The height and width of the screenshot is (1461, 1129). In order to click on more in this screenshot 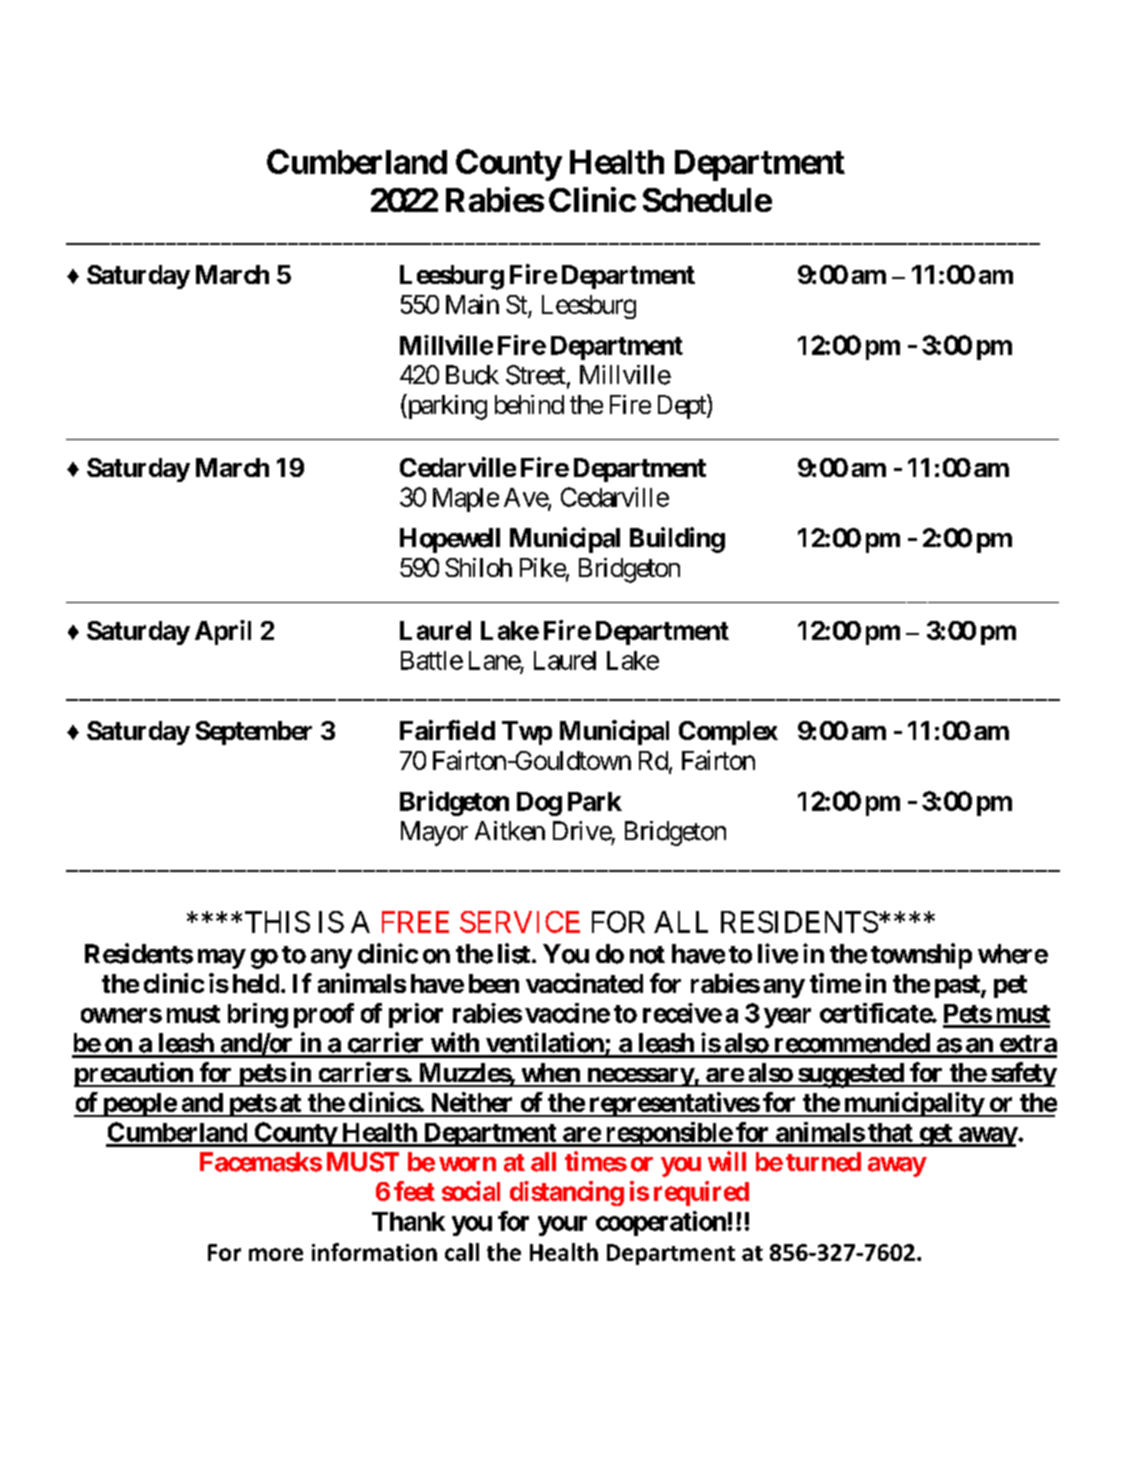, I will do `click(276, 1254)`.
